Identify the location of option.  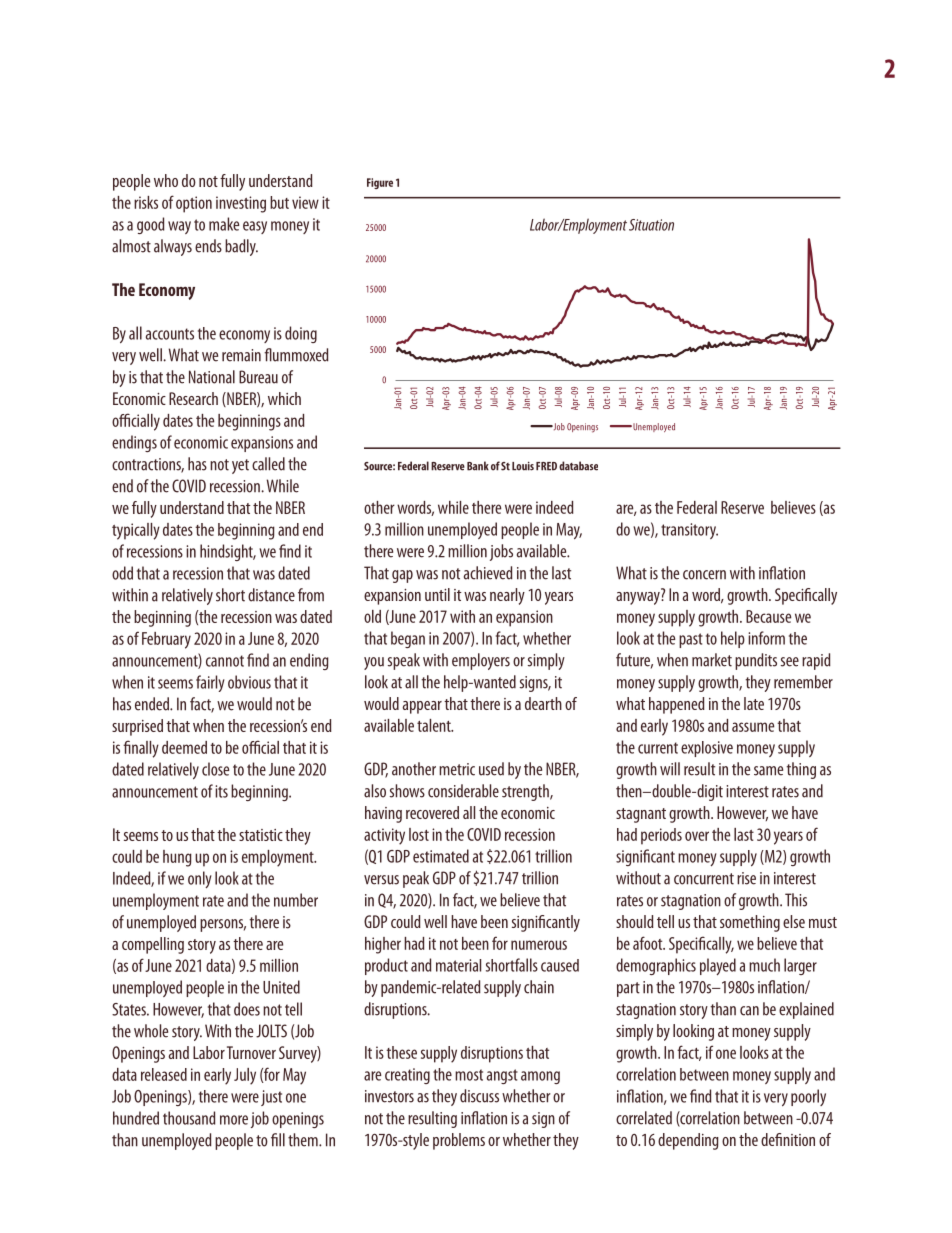
(194, 204).
